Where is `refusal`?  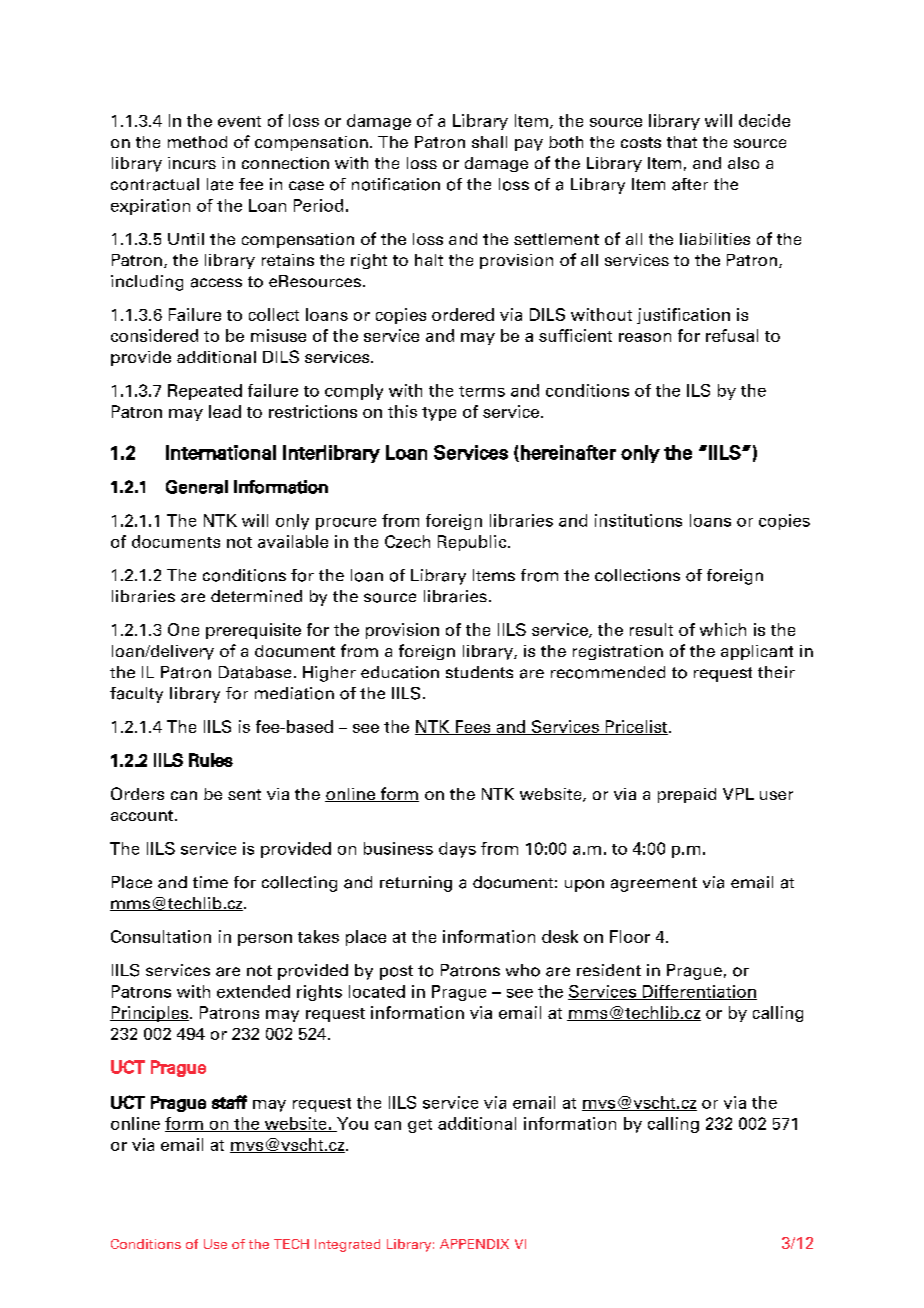 refusal is located at coordinates (732, 335).
